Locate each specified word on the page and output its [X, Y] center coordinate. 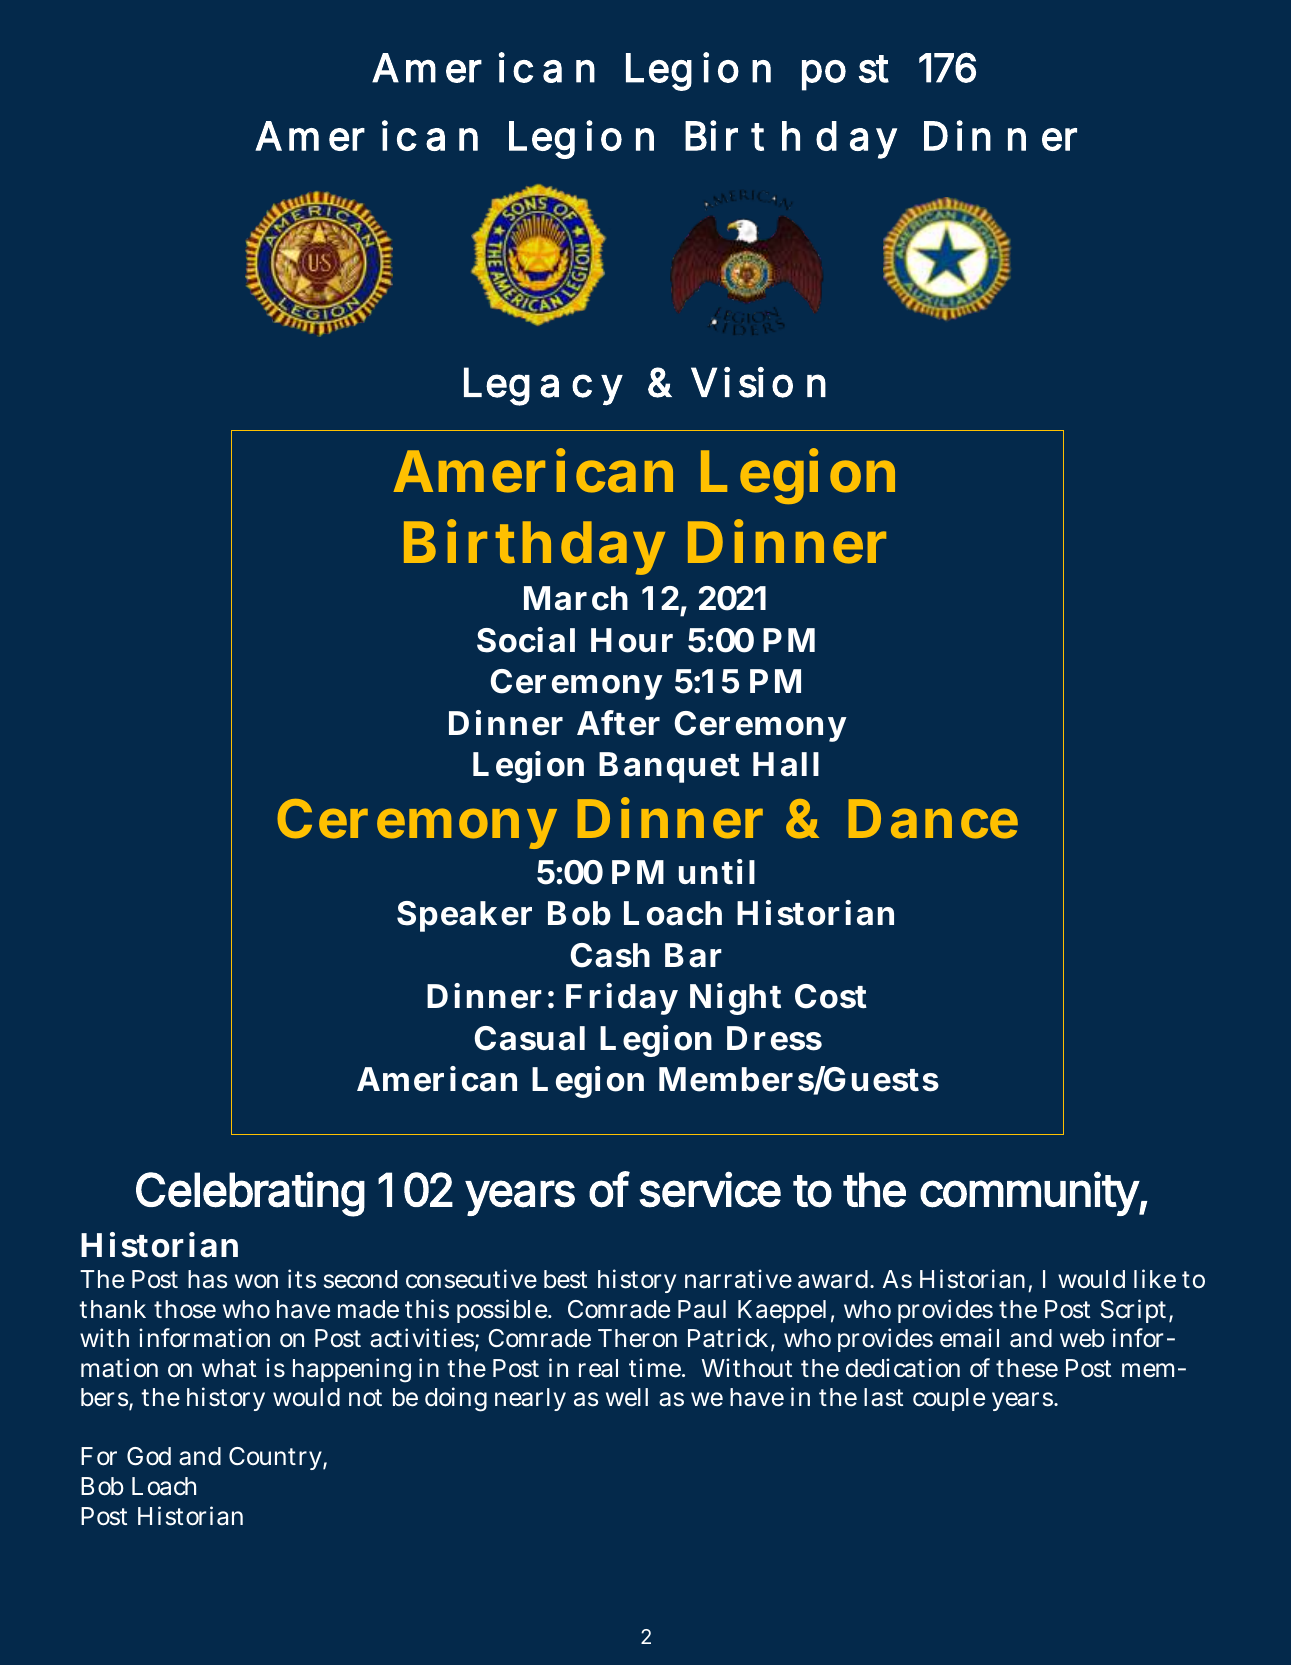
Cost [831, 996]
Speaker [464, 916]
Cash [610, 955]
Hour [632, 640]
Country [276, 1458]
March [576, 598]
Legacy [543, 386]
